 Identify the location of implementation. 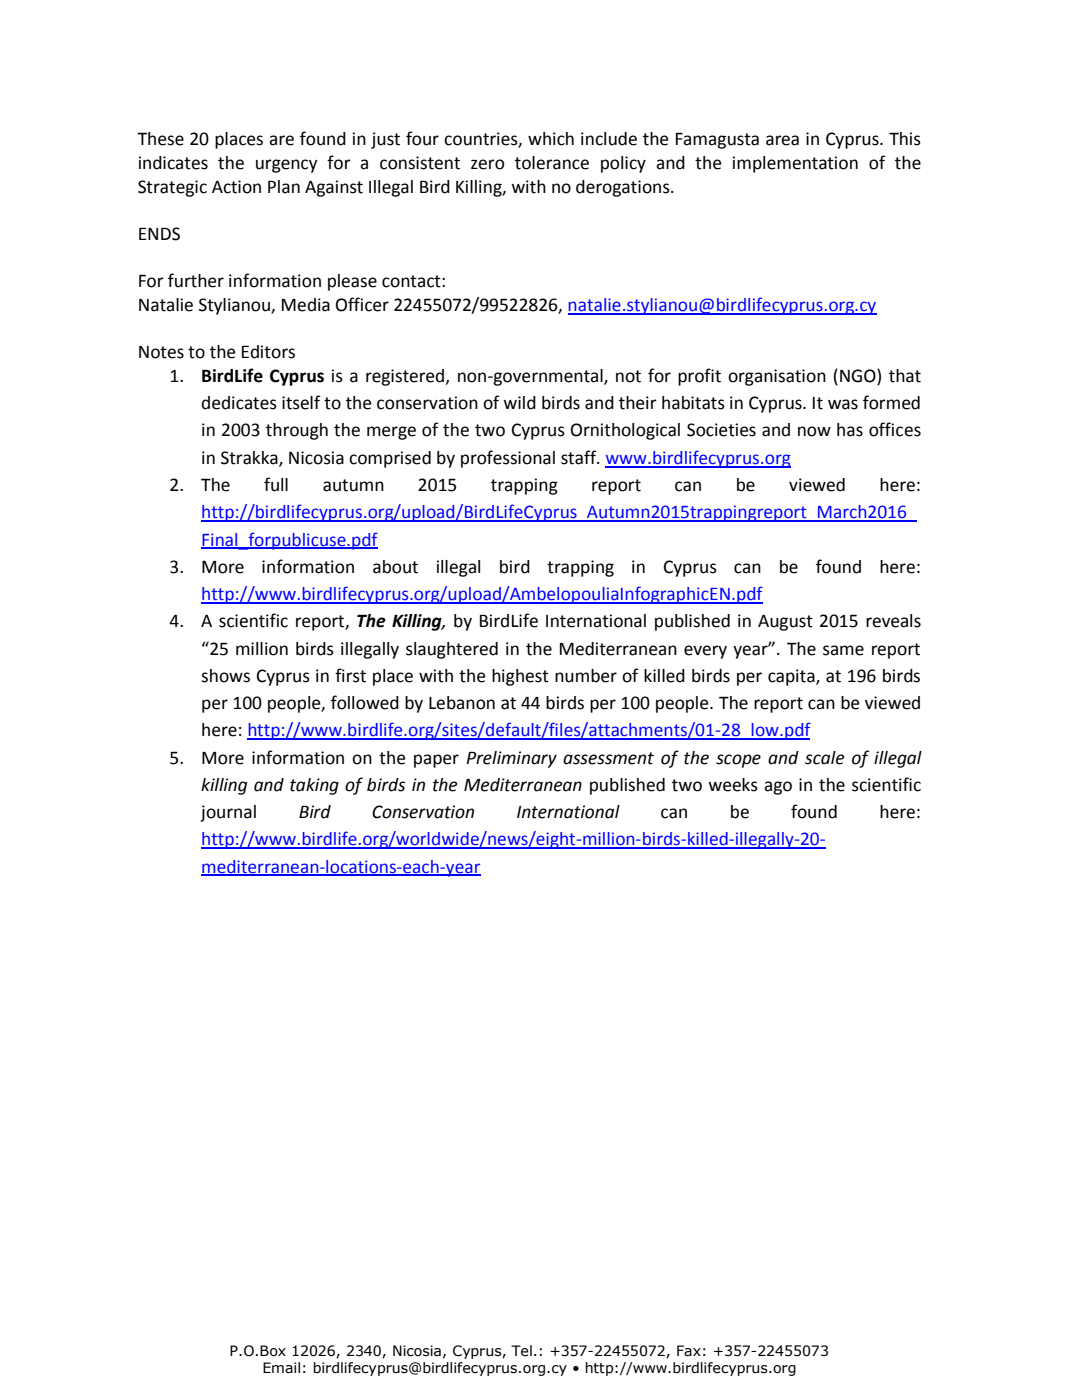
(795, 164).
